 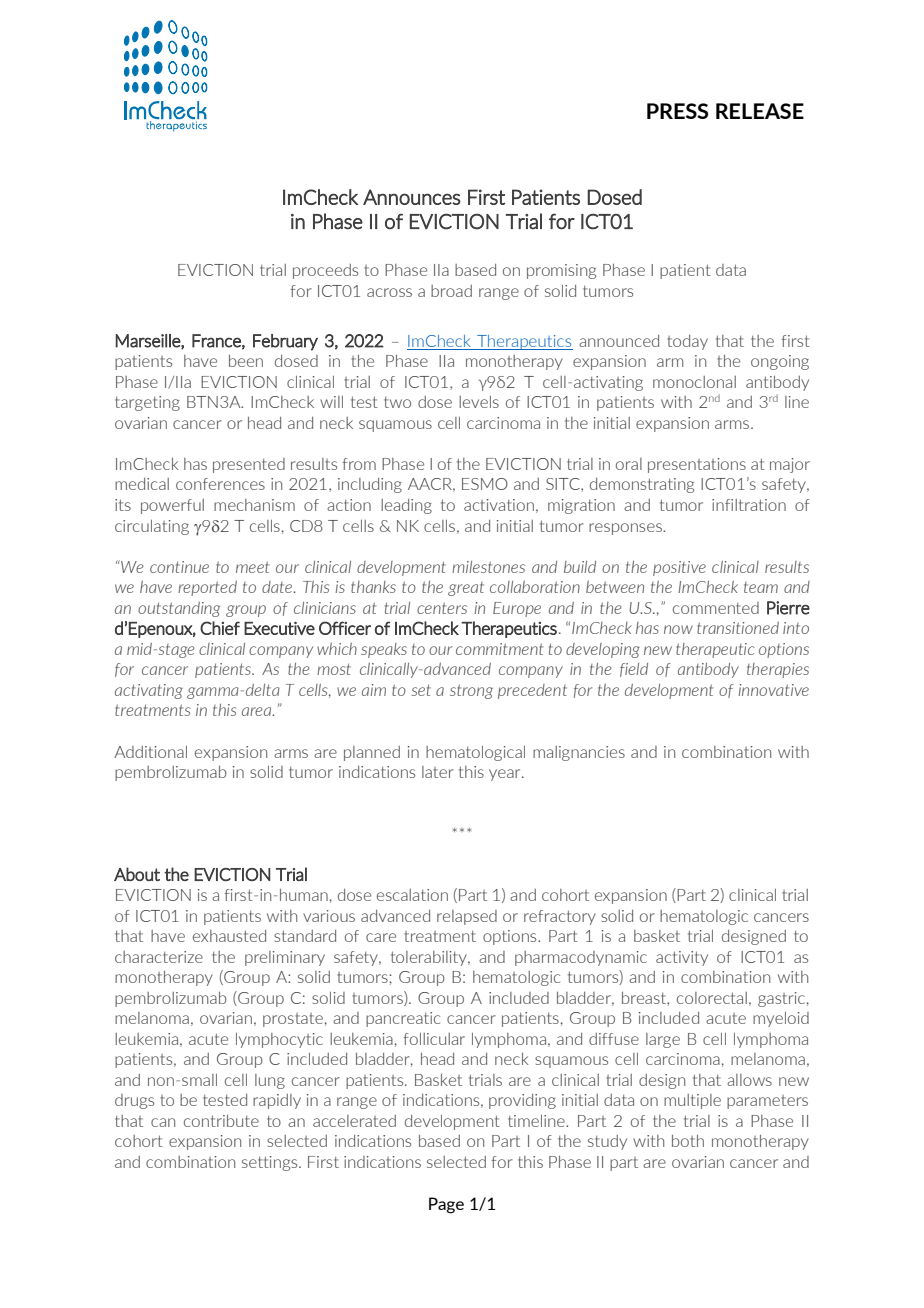 What do you see at coordinates (677, 111) in the screenshot?
I see `PRESS` at bounding box center [677, 111].
